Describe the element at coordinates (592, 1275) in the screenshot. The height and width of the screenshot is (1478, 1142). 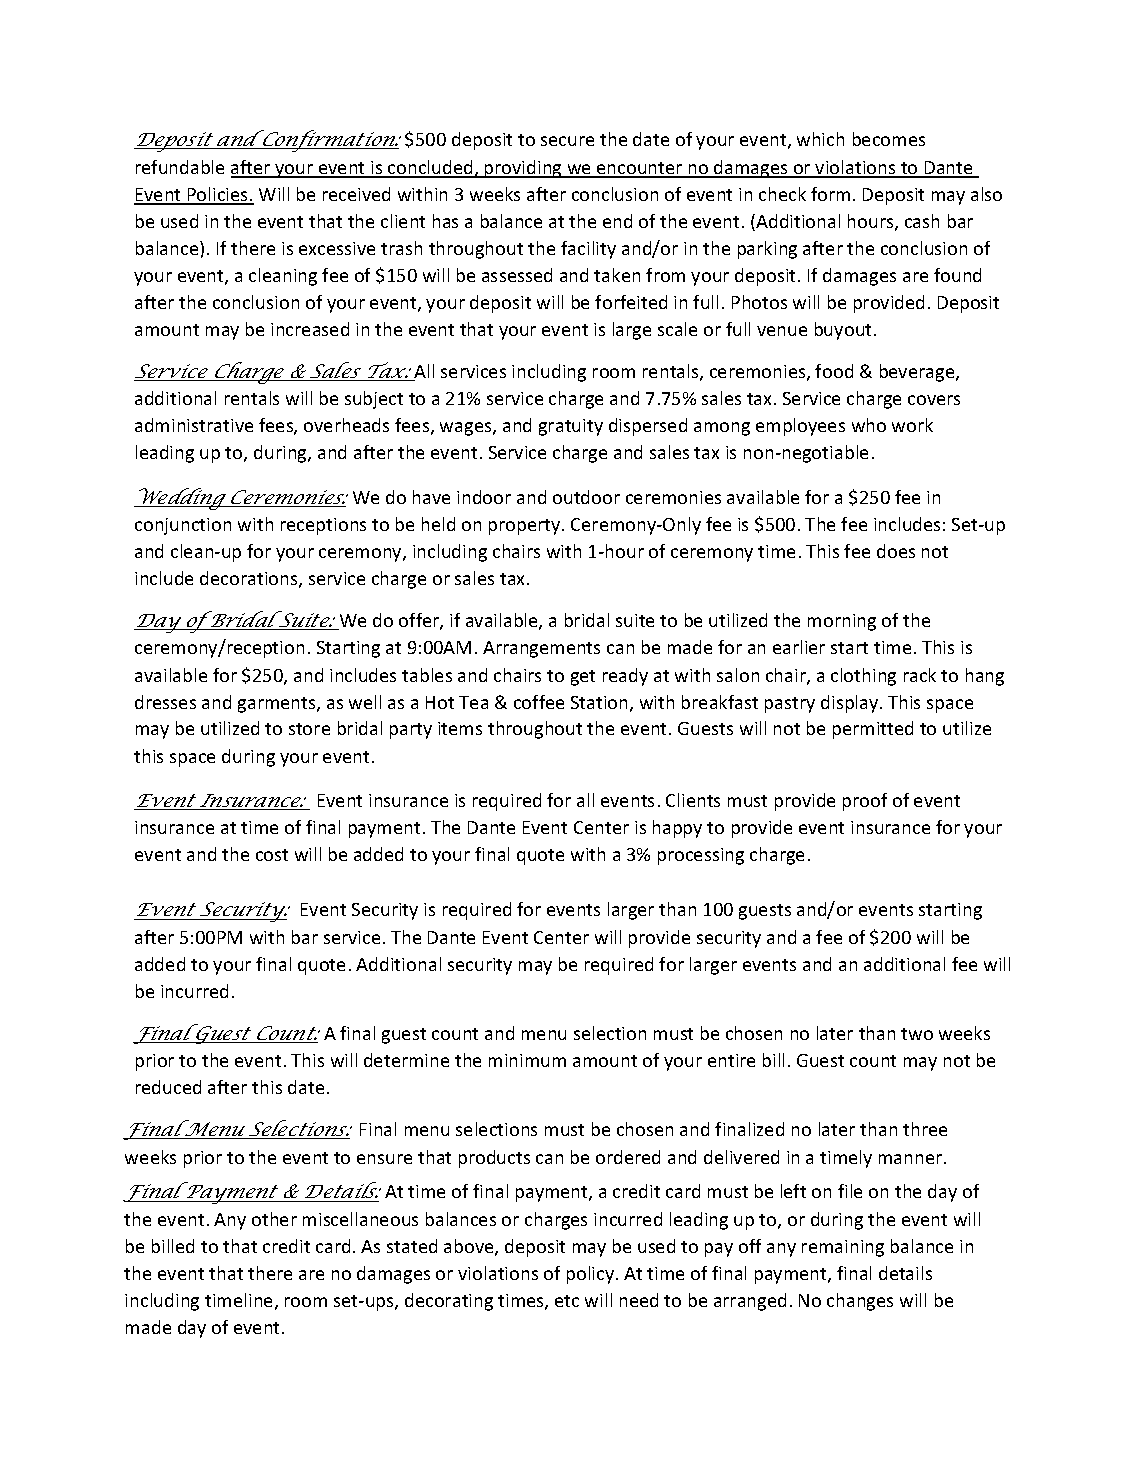
I see `policy` at that location.
